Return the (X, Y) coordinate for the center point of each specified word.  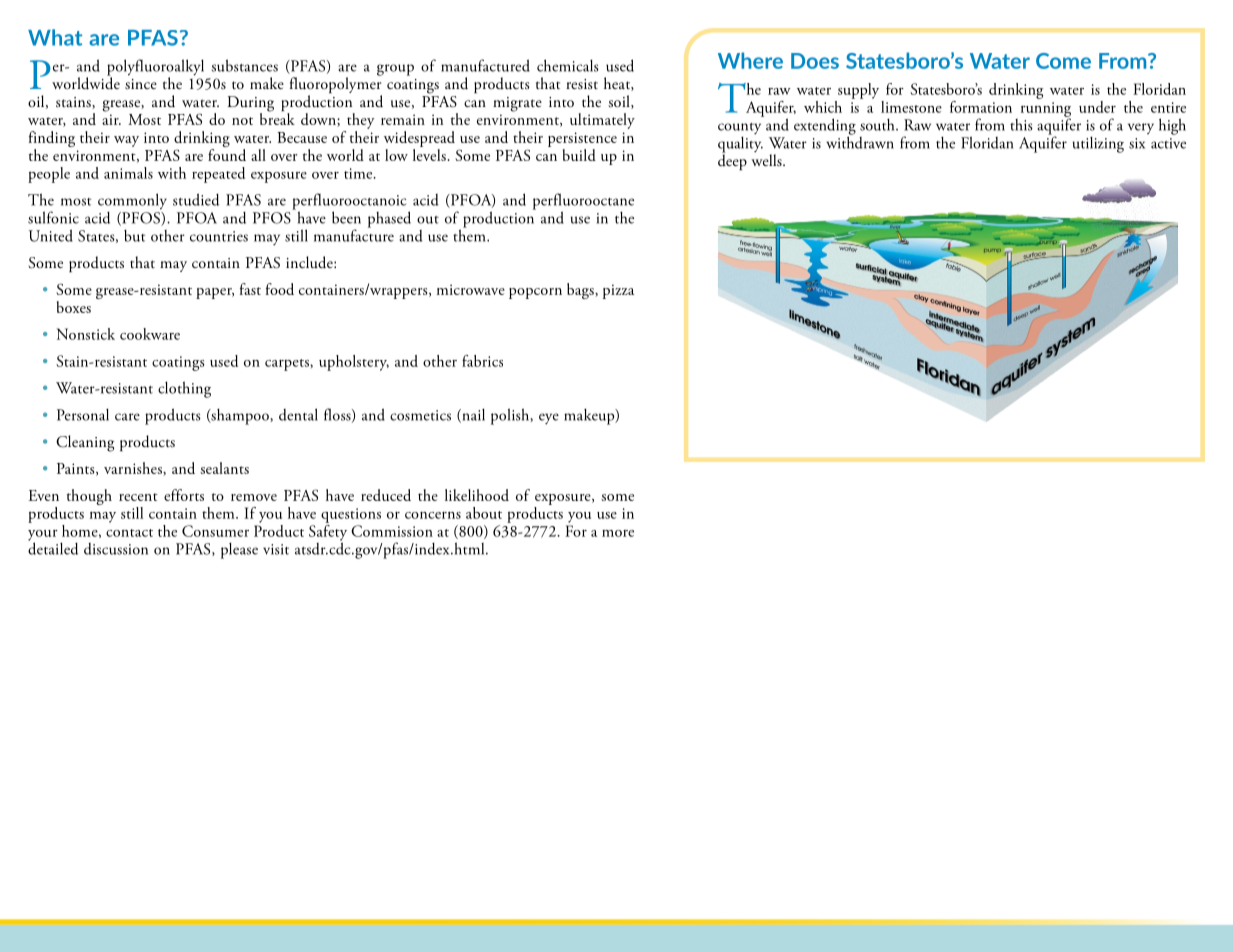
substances (245, 65)
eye (549, 418)
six (1137, 143)
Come (1063, 61)
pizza (618, 291)
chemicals (568, 65)
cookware (150, 334)
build (579, 155)
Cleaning (85, 443)
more (618, 533)
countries (219, 236)
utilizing (1098, 144)
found (227, 153)
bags (581, 291)
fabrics (482, 361)
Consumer (215, 531)
